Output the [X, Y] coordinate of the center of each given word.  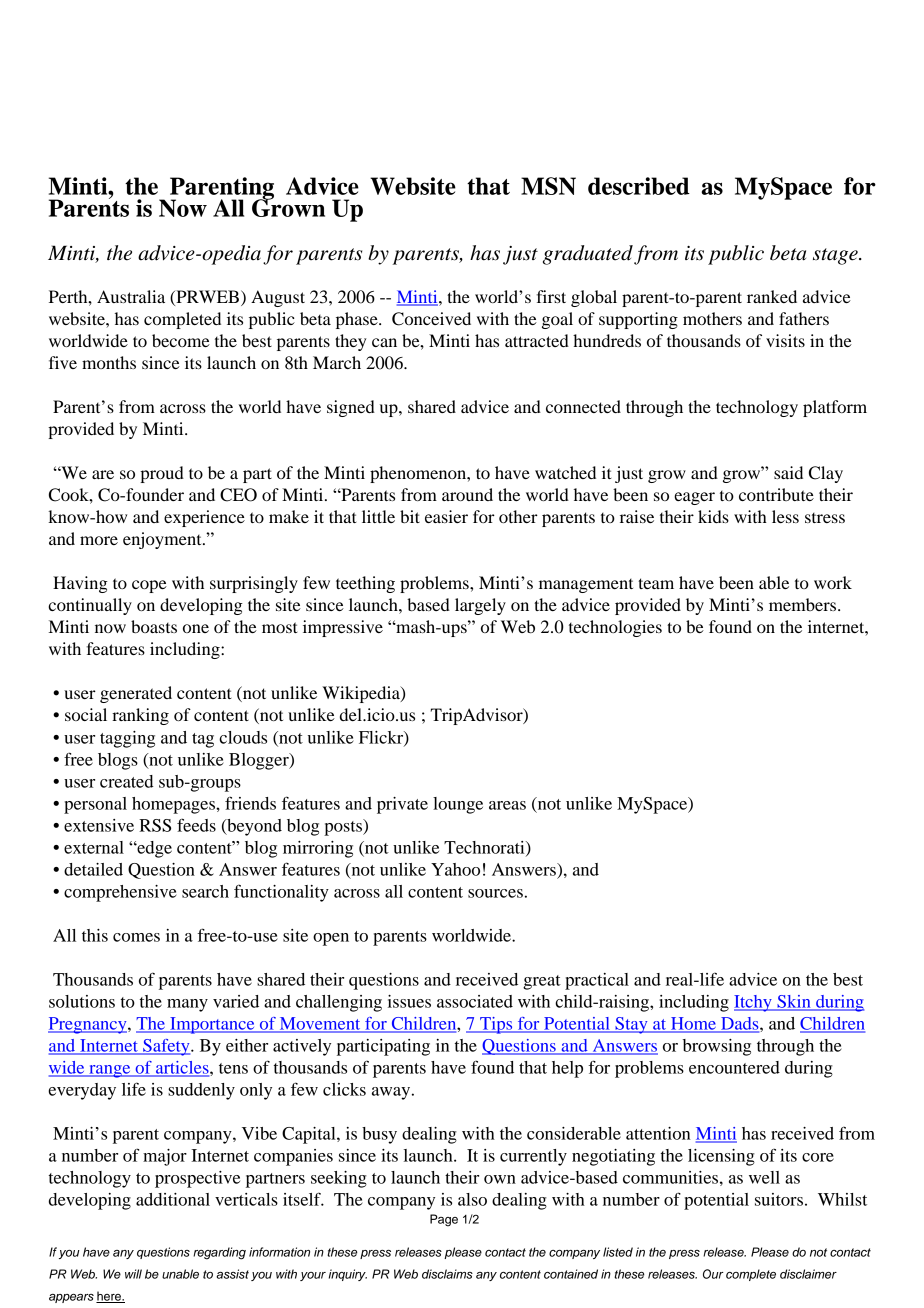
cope [149, 586]
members [804, 604]
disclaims [447, 1274]
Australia [131, 296]
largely [480, 606]
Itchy [754, 1003]
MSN [548, 186]
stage [836, 256]
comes [136, 937]
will [133, 1274]
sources [495, 893]
